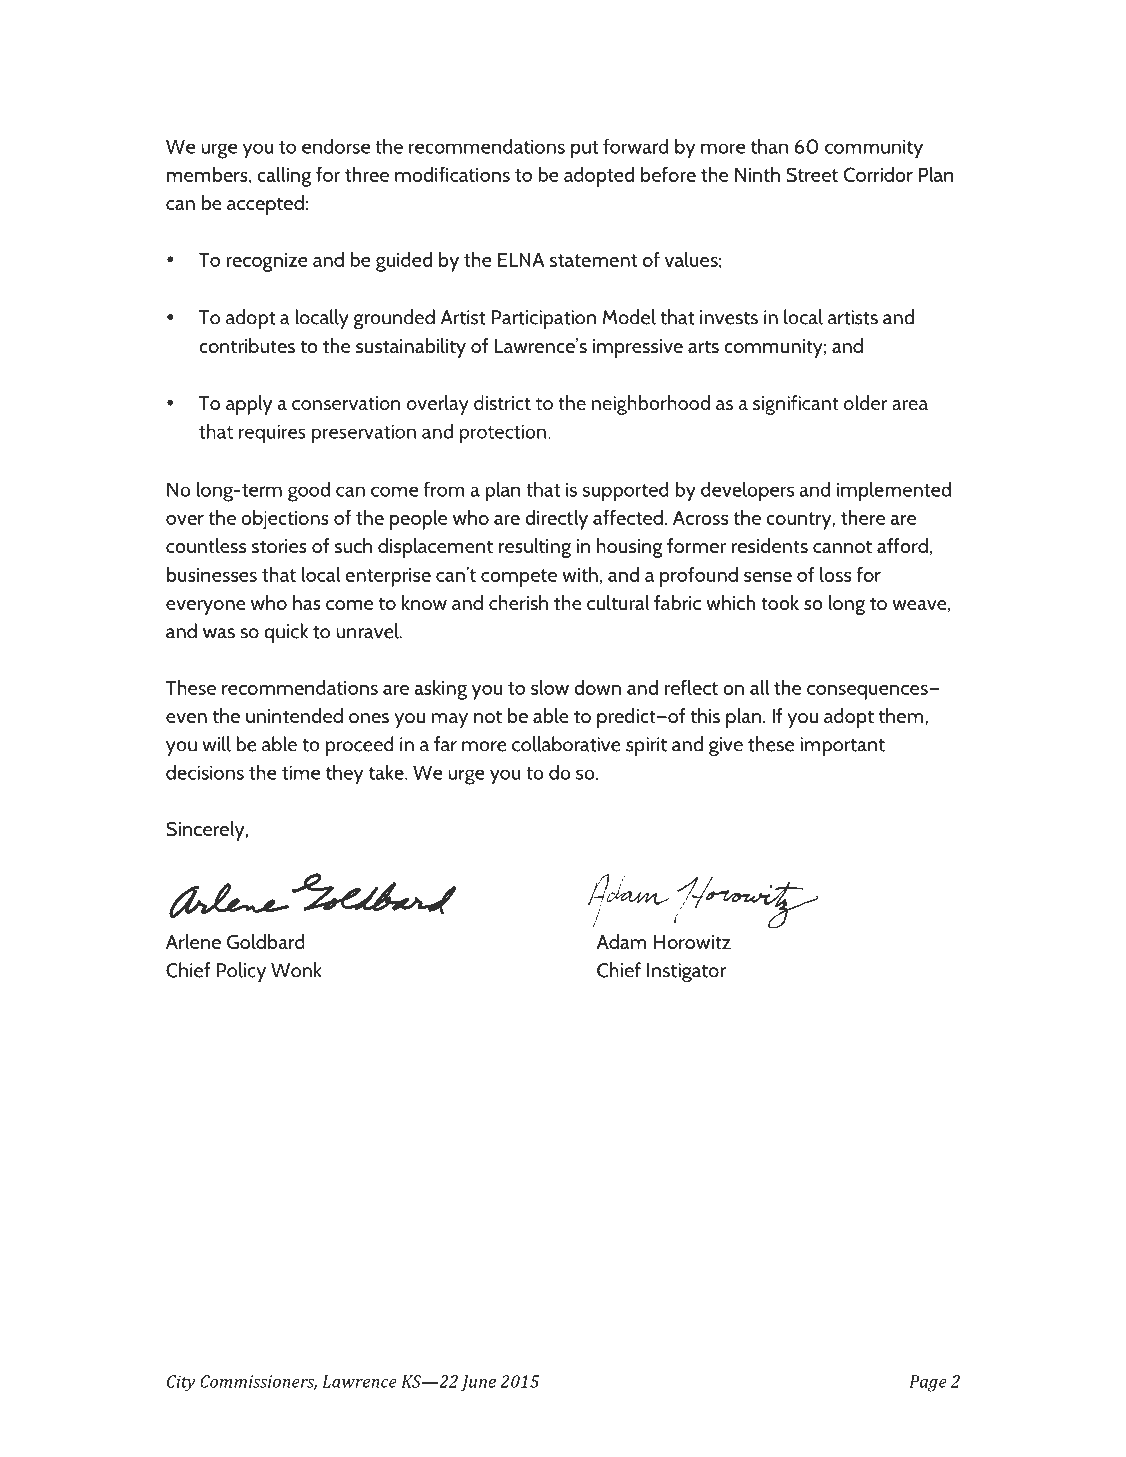 The image size is (1126, 1457). What do you see at coordinates (584, 150) in the document?
I see `put` at bounding box center [584, 150].
